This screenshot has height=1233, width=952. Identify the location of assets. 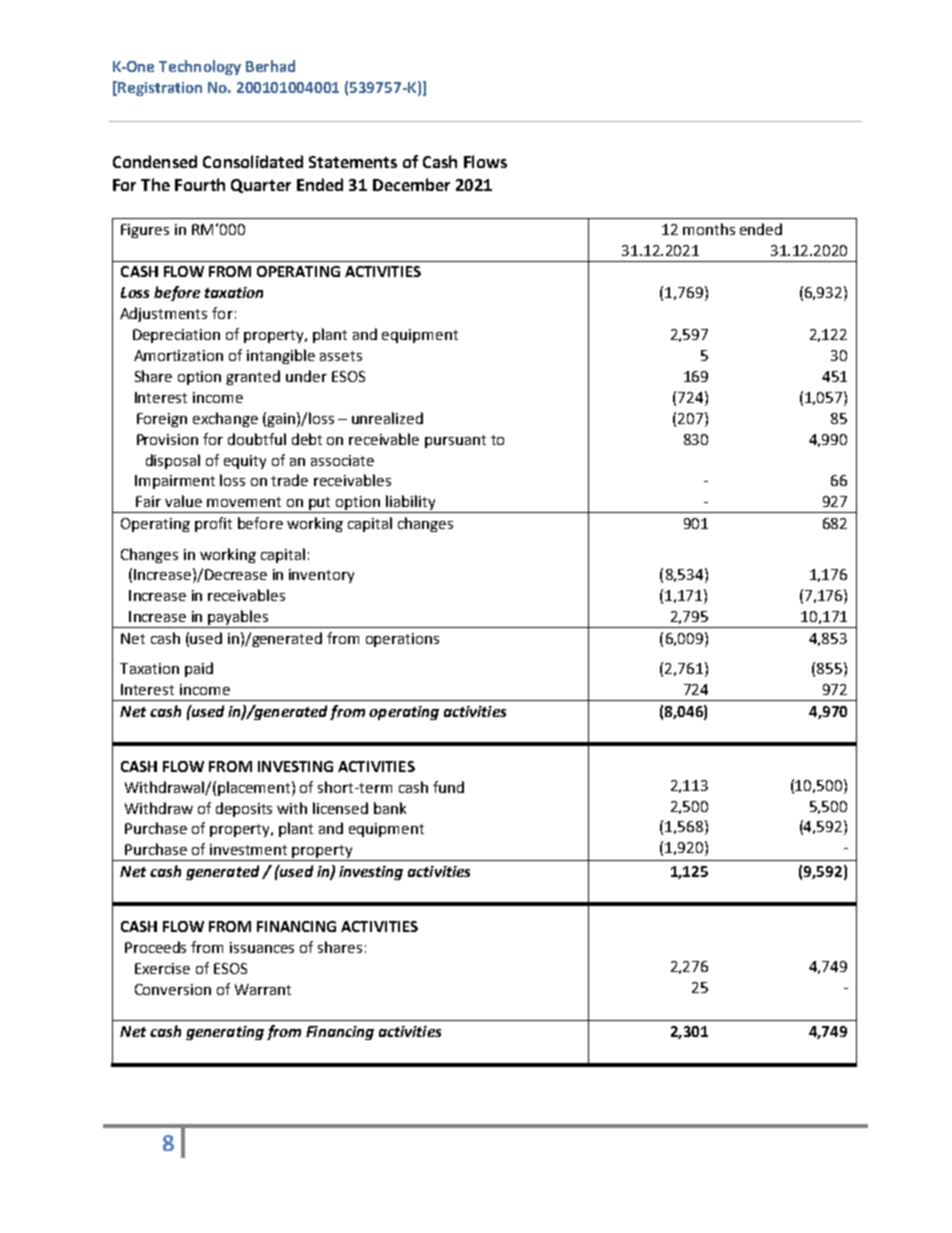
(341, 356).
